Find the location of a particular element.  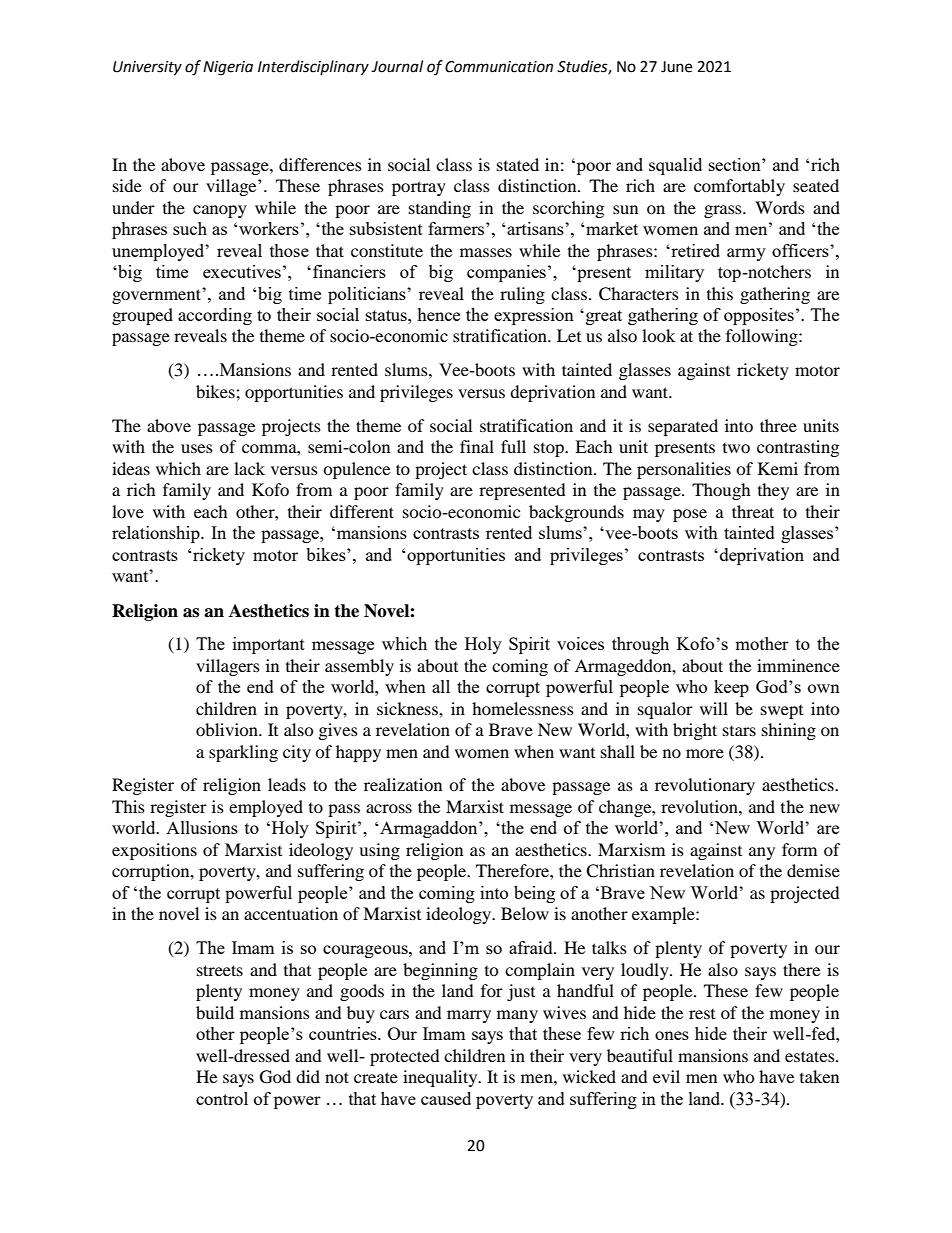

Communication is located at coordinates (499, 67).
